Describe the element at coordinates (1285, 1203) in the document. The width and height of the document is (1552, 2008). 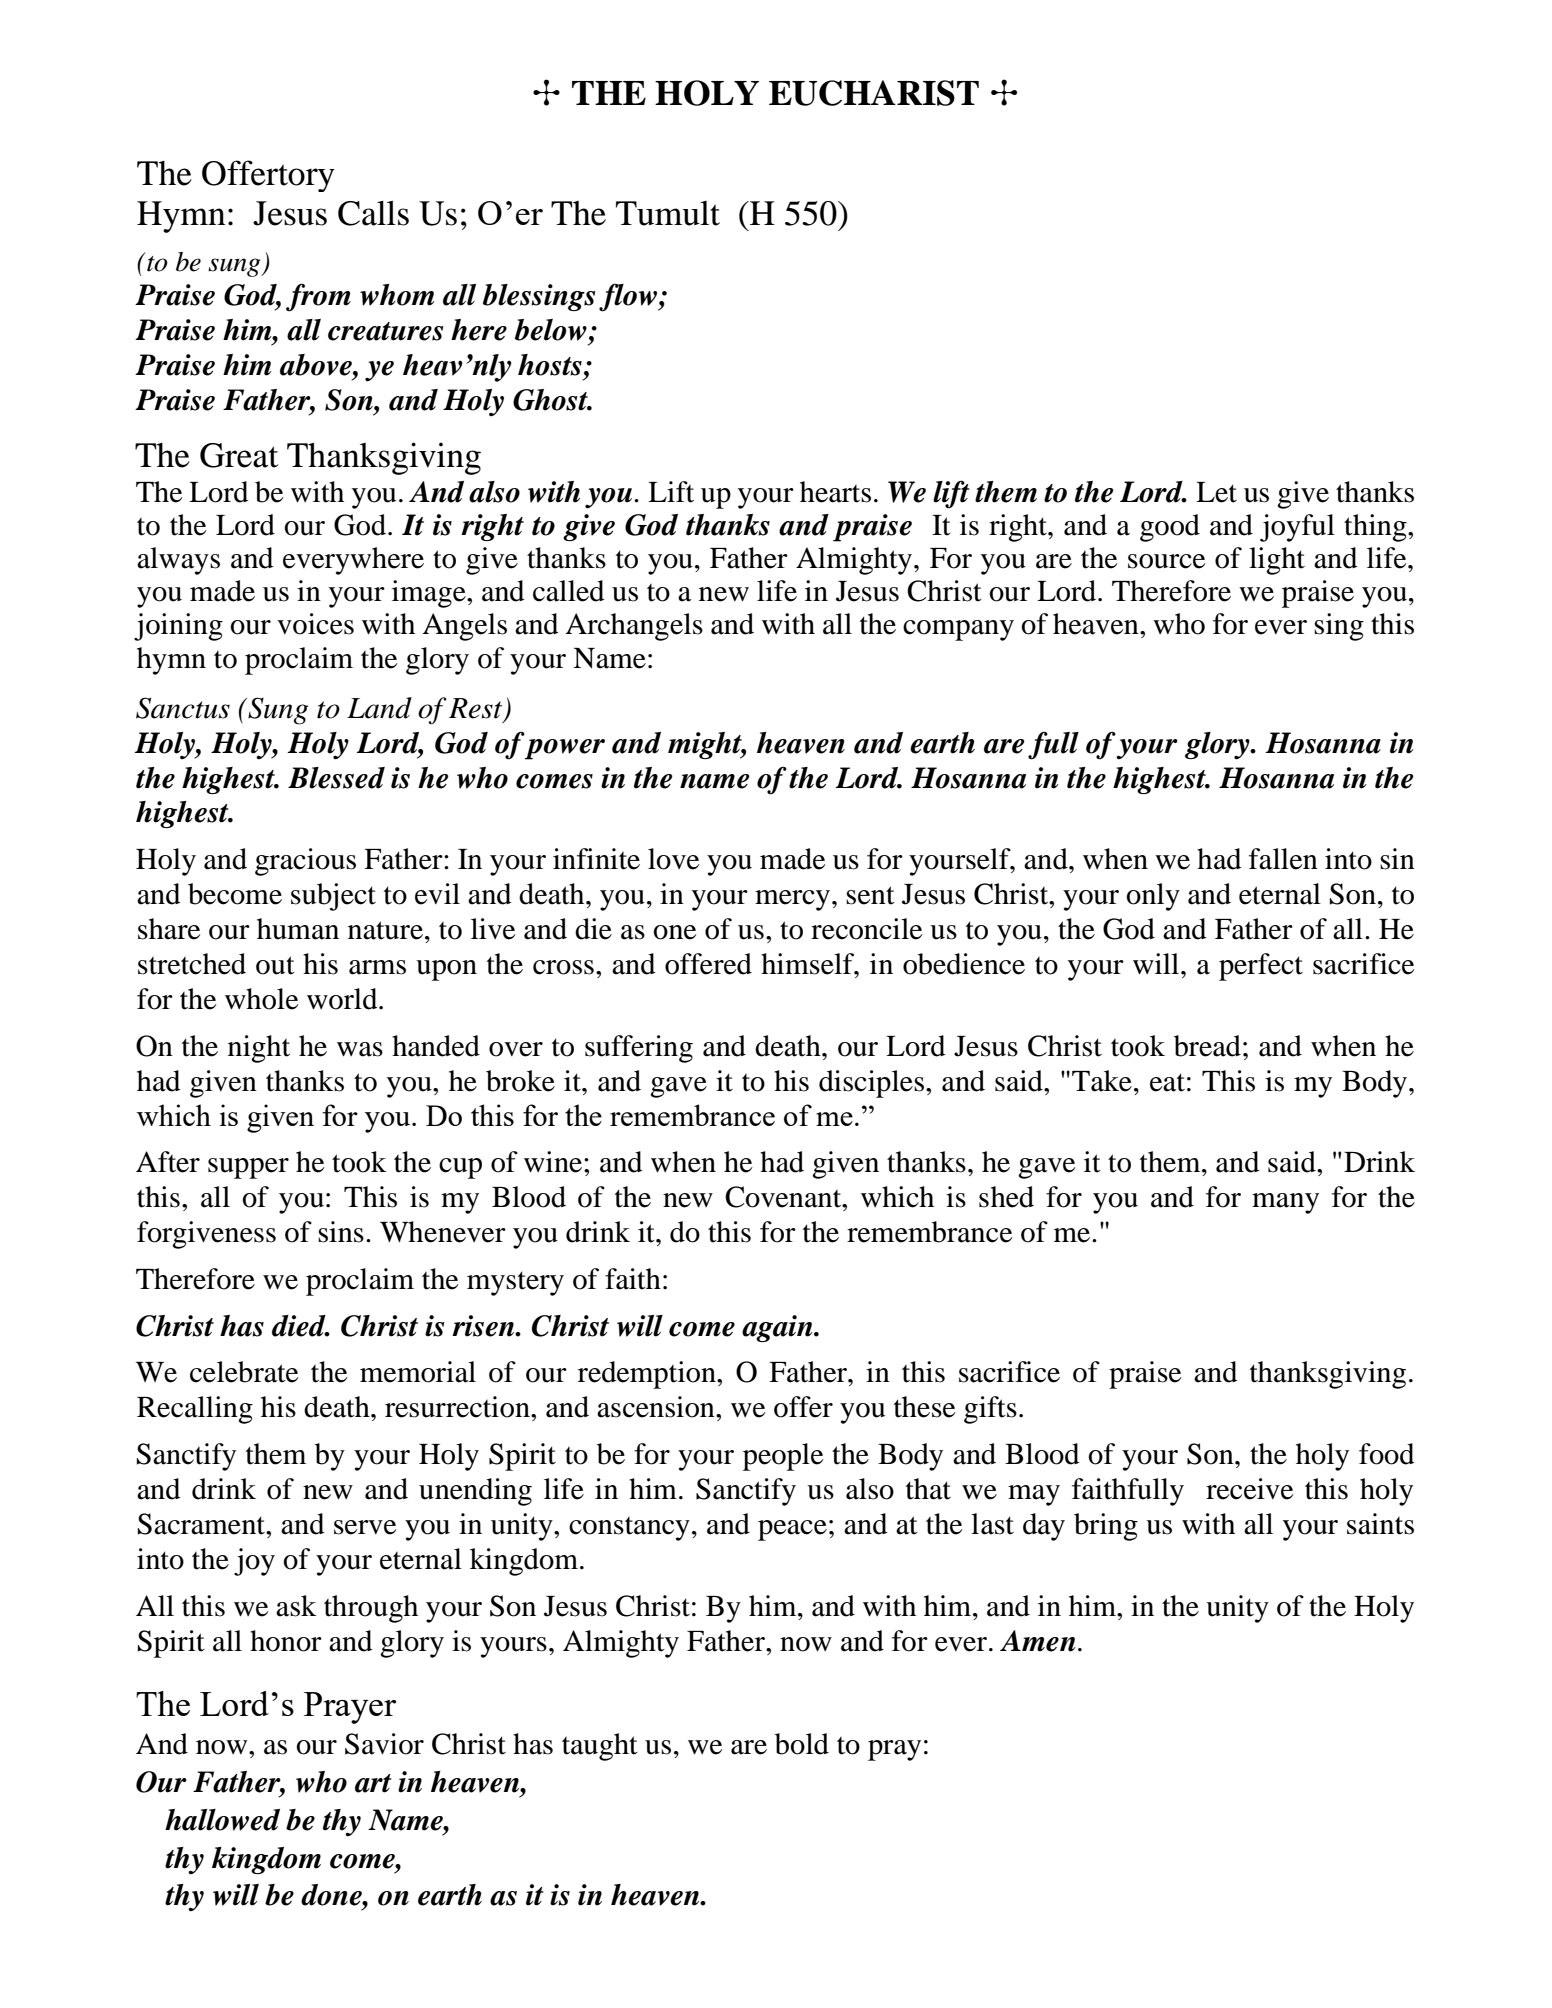
I see `many` at that location.
